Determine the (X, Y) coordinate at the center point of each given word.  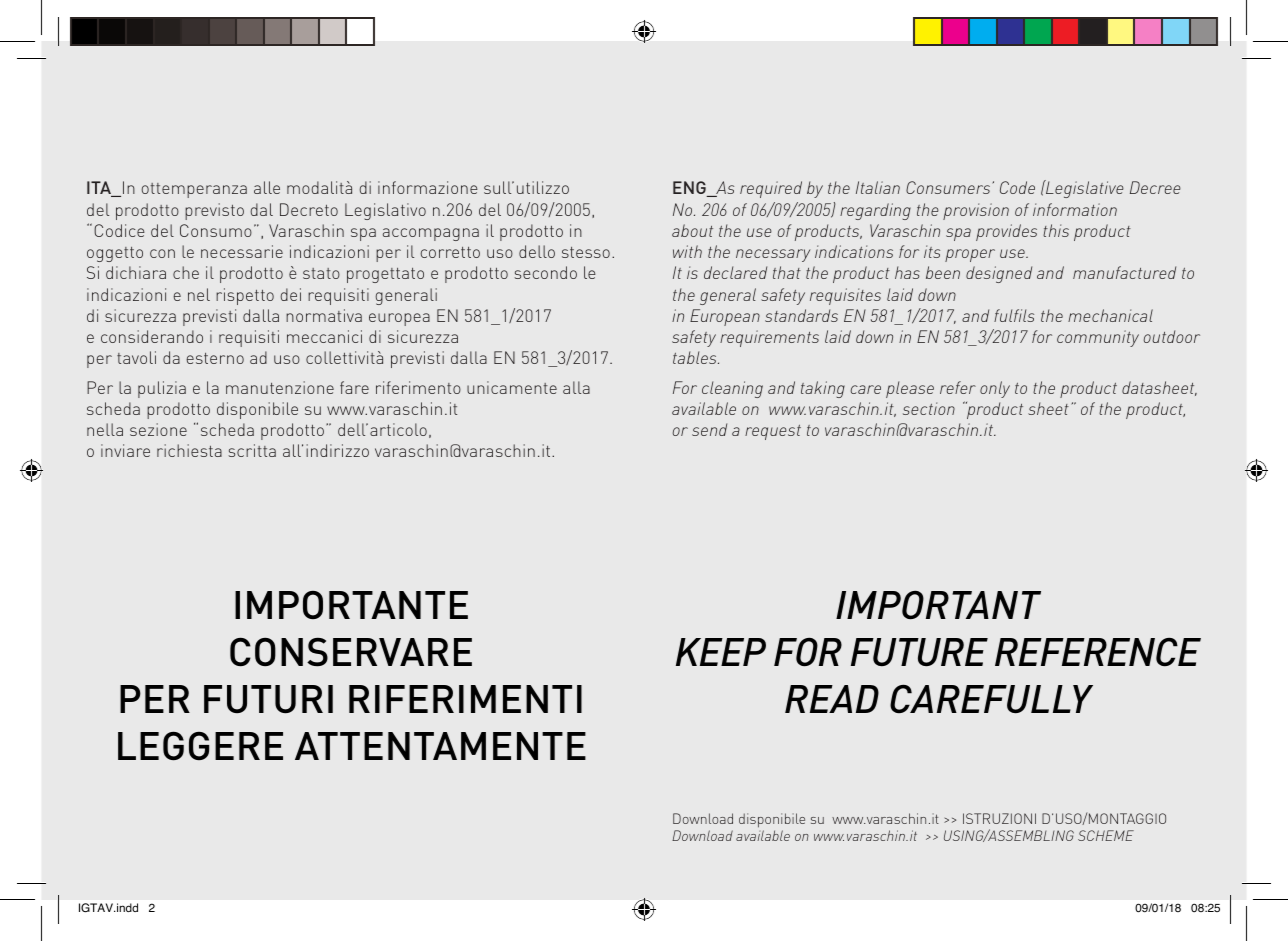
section (929, 408)
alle (267, 187)
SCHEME (1106, 835)
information (1075, 209)
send (709, 429)
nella (105, 429)
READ (832, 699)
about (692, 230)
